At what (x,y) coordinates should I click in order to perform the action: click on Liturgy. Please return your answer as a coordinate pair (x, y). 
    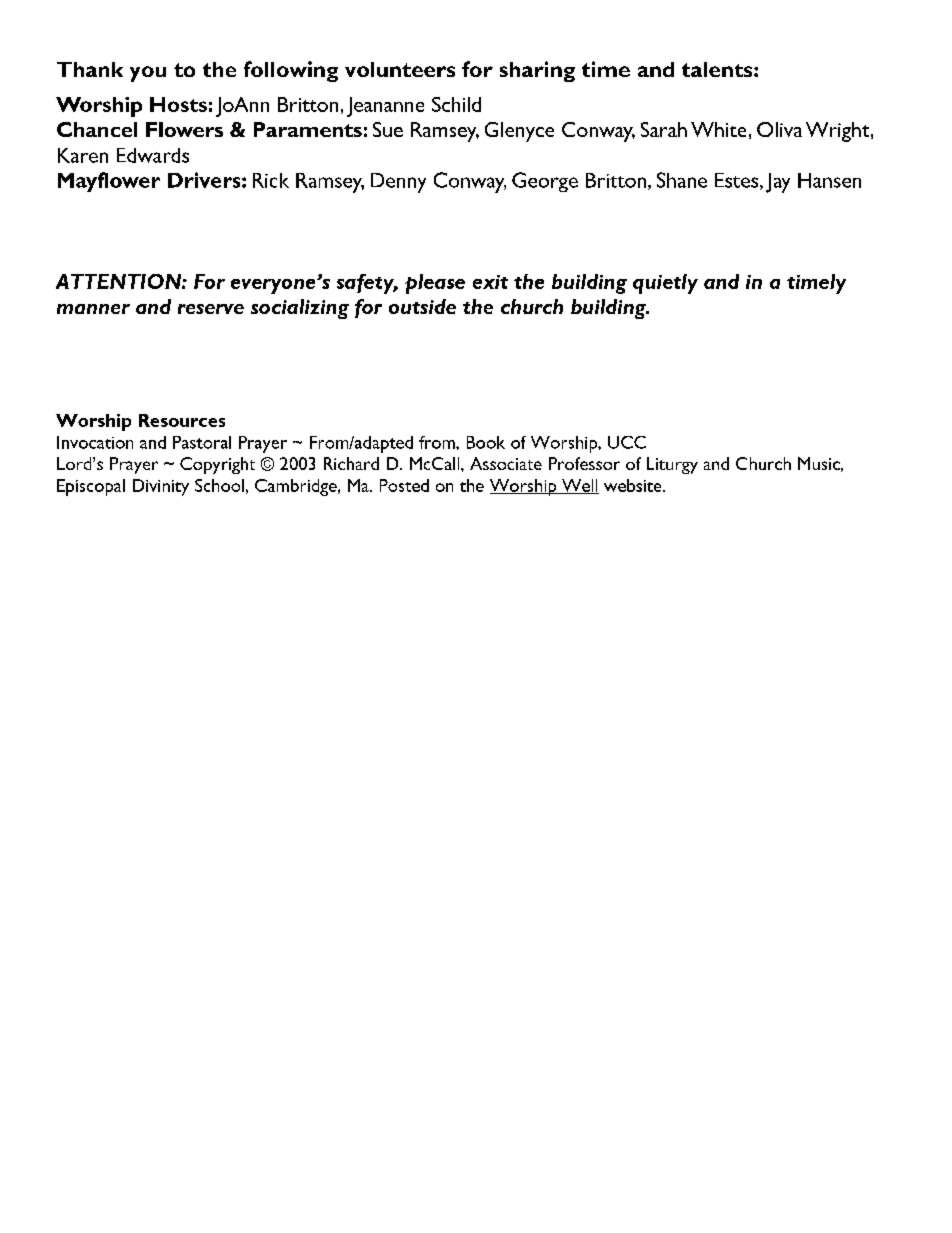
    Looking at the image, I should click on (672, 465).
